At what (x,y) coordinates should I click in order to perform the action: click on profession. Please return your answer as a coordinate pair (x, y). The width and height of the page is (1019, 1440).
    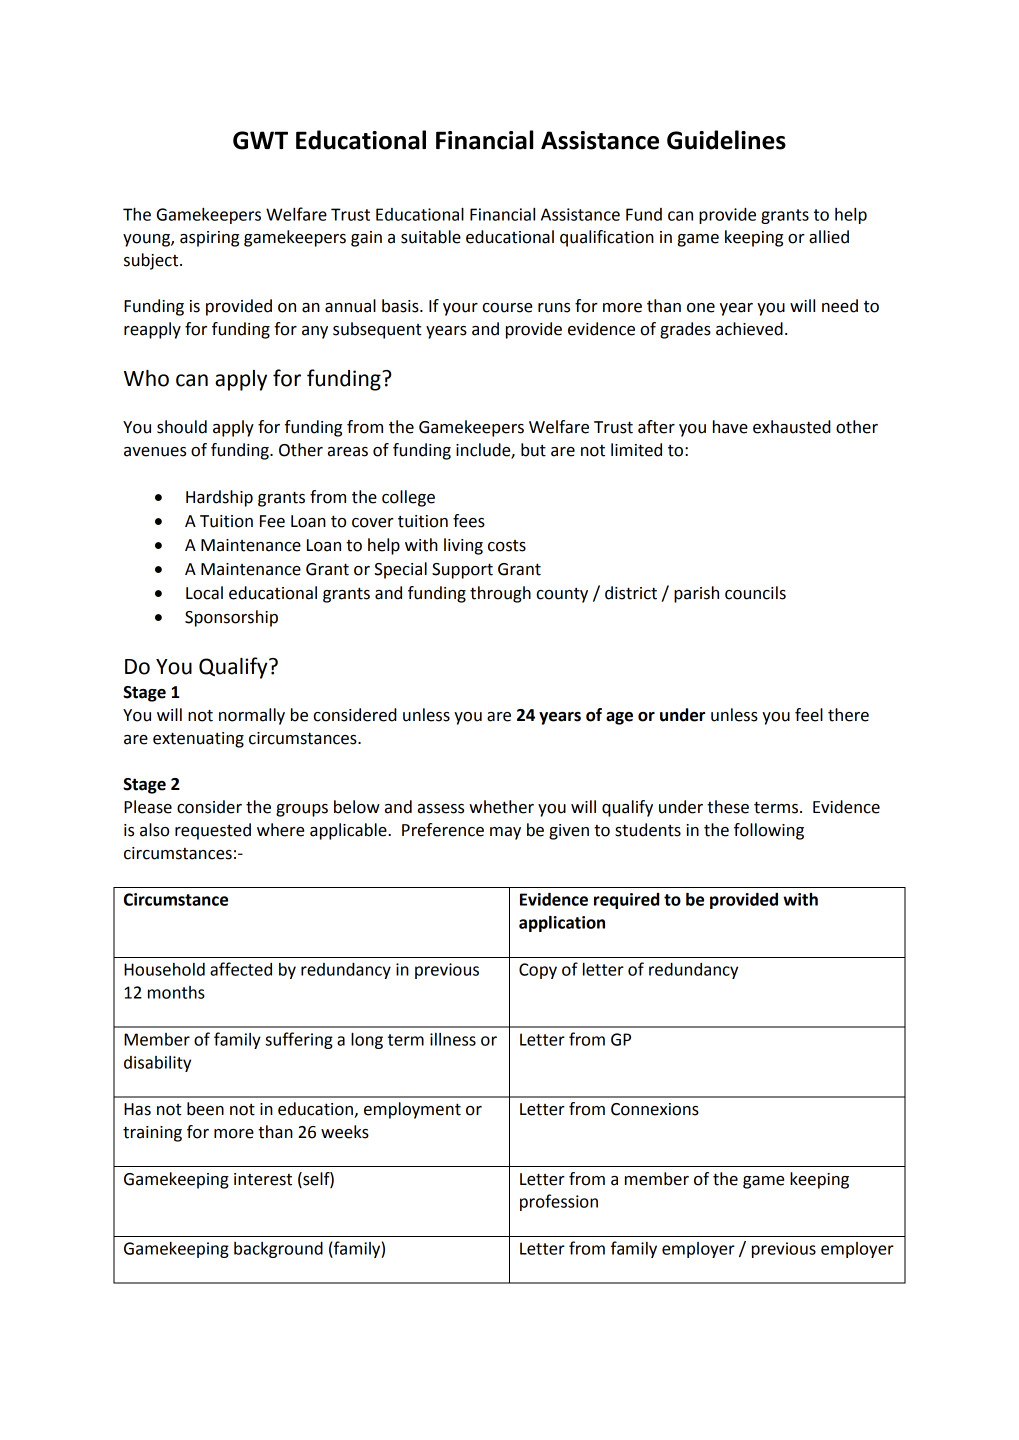
    Looking at the image, I should click on (559, 1202).
